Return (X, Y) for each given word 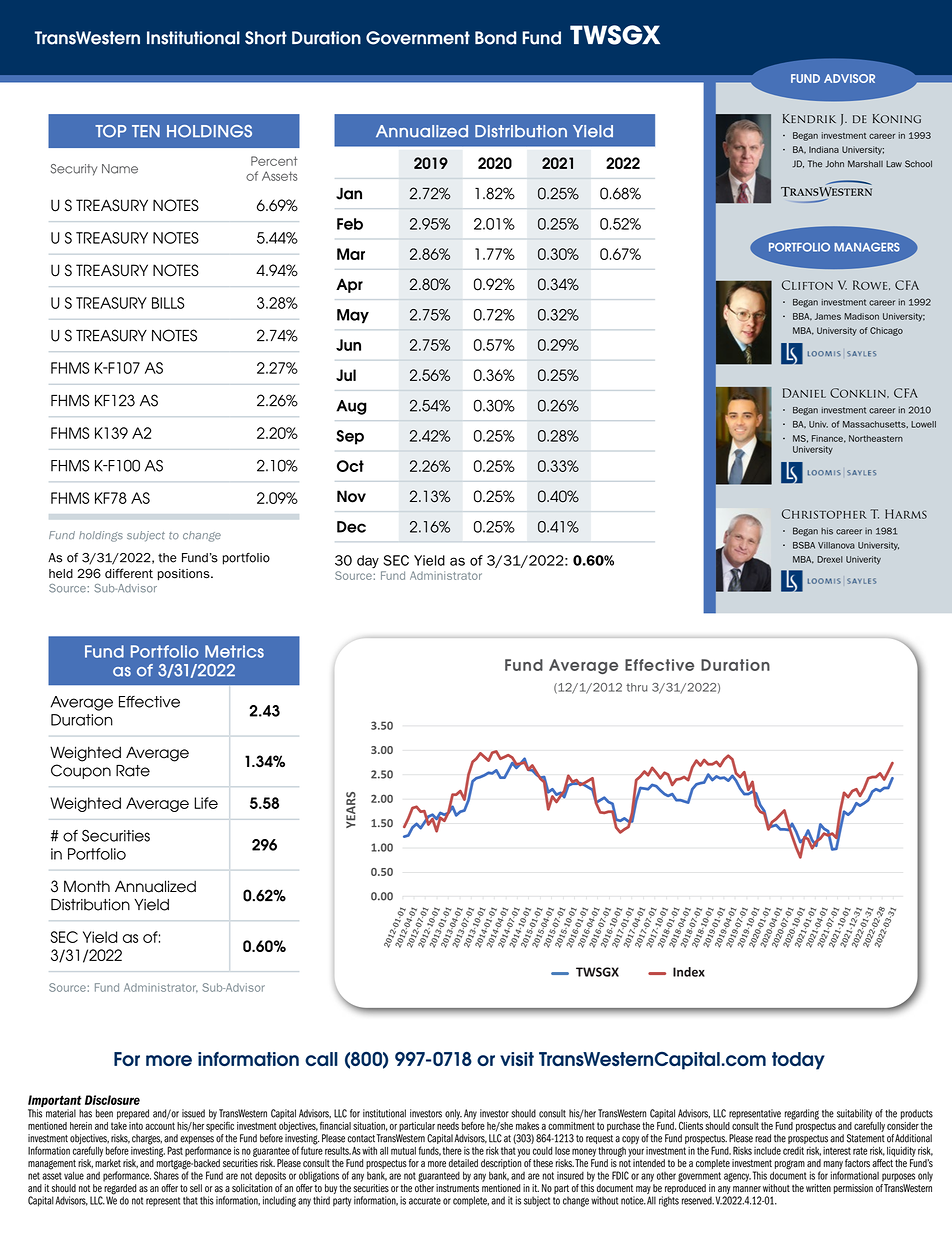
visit (517, 1059)
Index (689, 972)
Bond (496, 38)
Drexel (830, 559)
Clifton (807, 285)
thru (636, 687)
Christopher (824, 514)
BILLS (168, 303)
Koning (897, 118)
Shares (166, 1174)
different (129, 573)
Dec (351, 527)
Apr (349, 285)
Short (266, 38)
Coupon (81, 771)
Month (87, 886)
